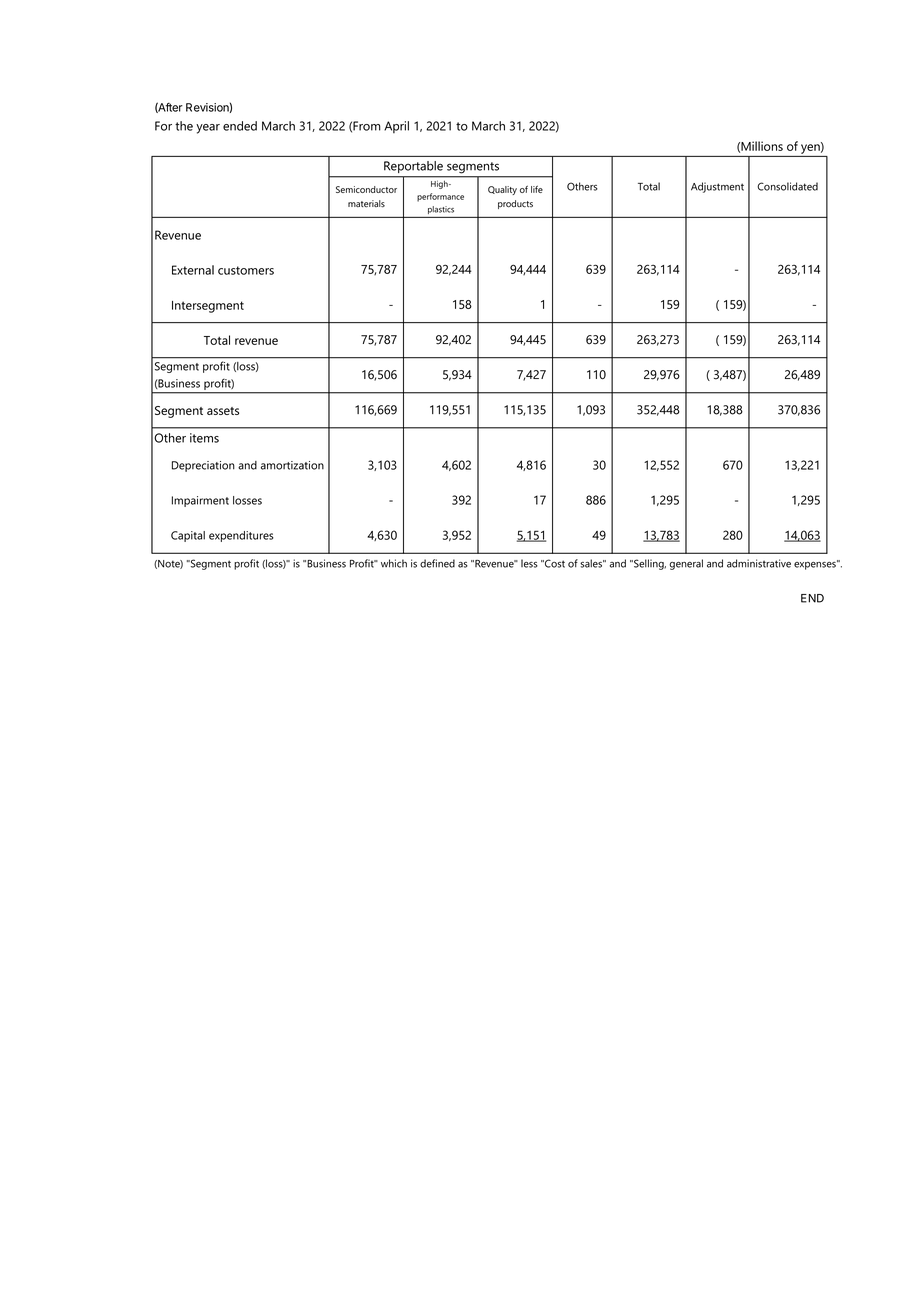  I want to click on Consolidated, so click(787, 186).
